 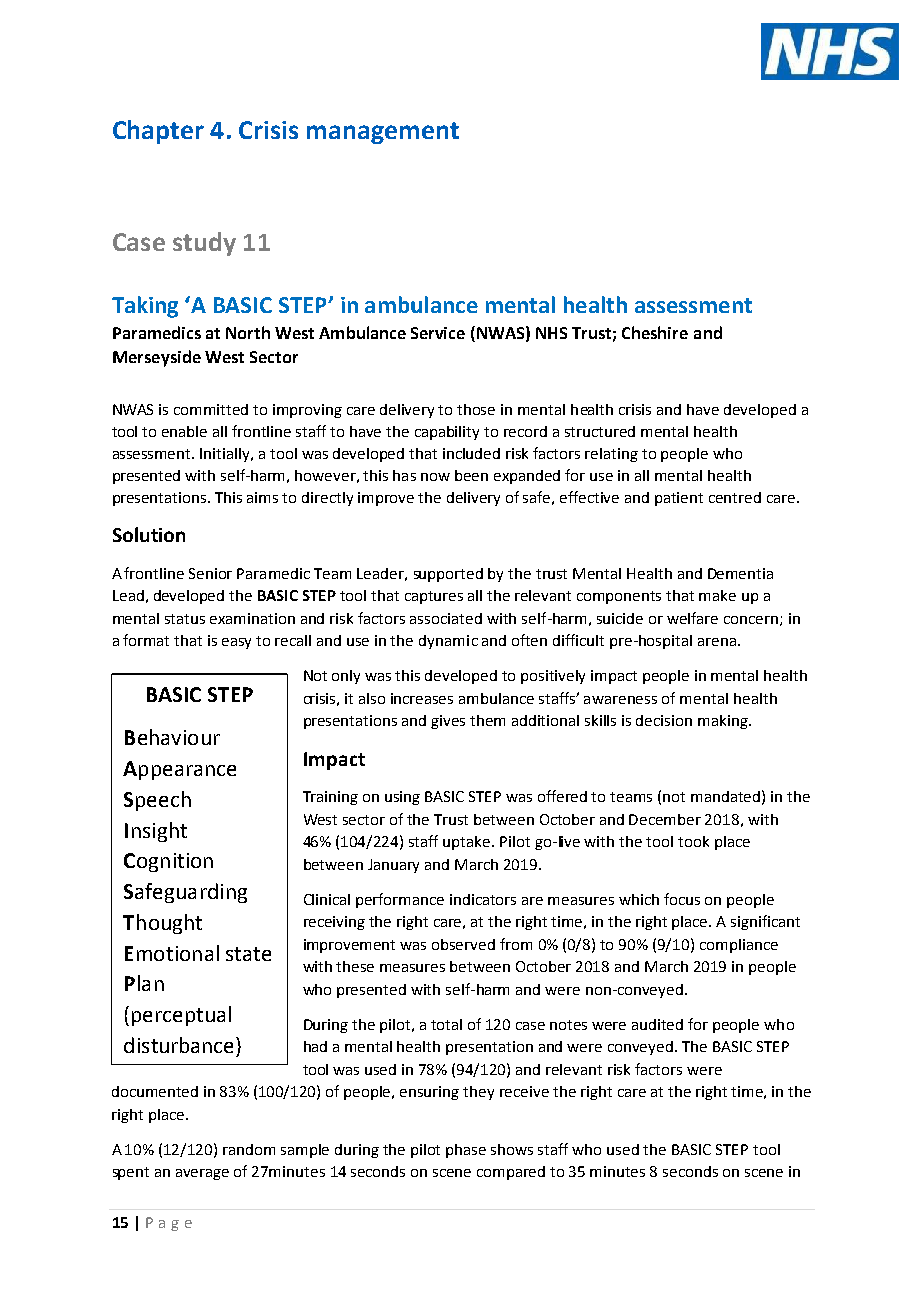 I want to click on compliance, so click(x=739, y=946).
